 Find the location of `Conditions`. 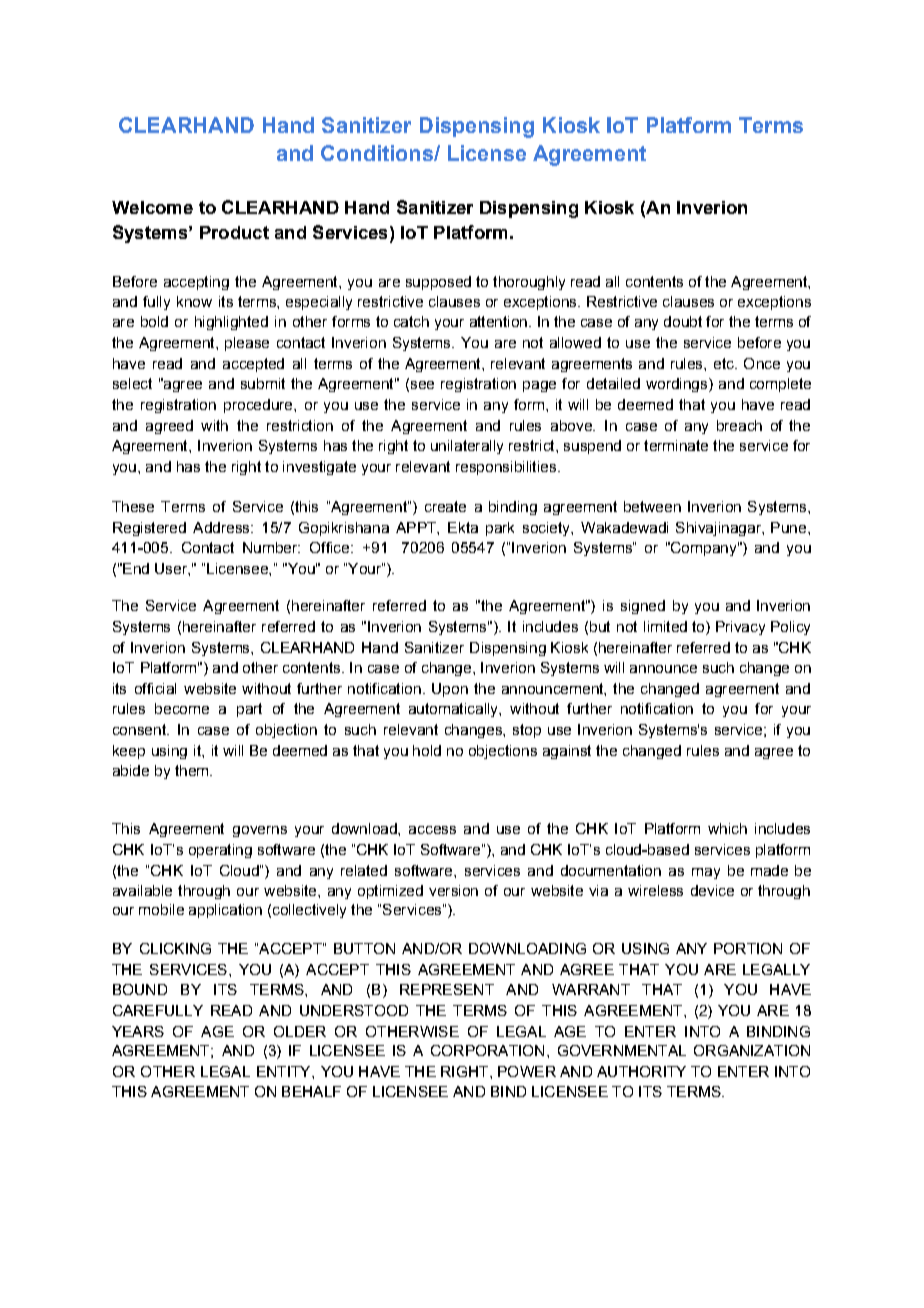

Conditions is located at coordinates (378, 153).
